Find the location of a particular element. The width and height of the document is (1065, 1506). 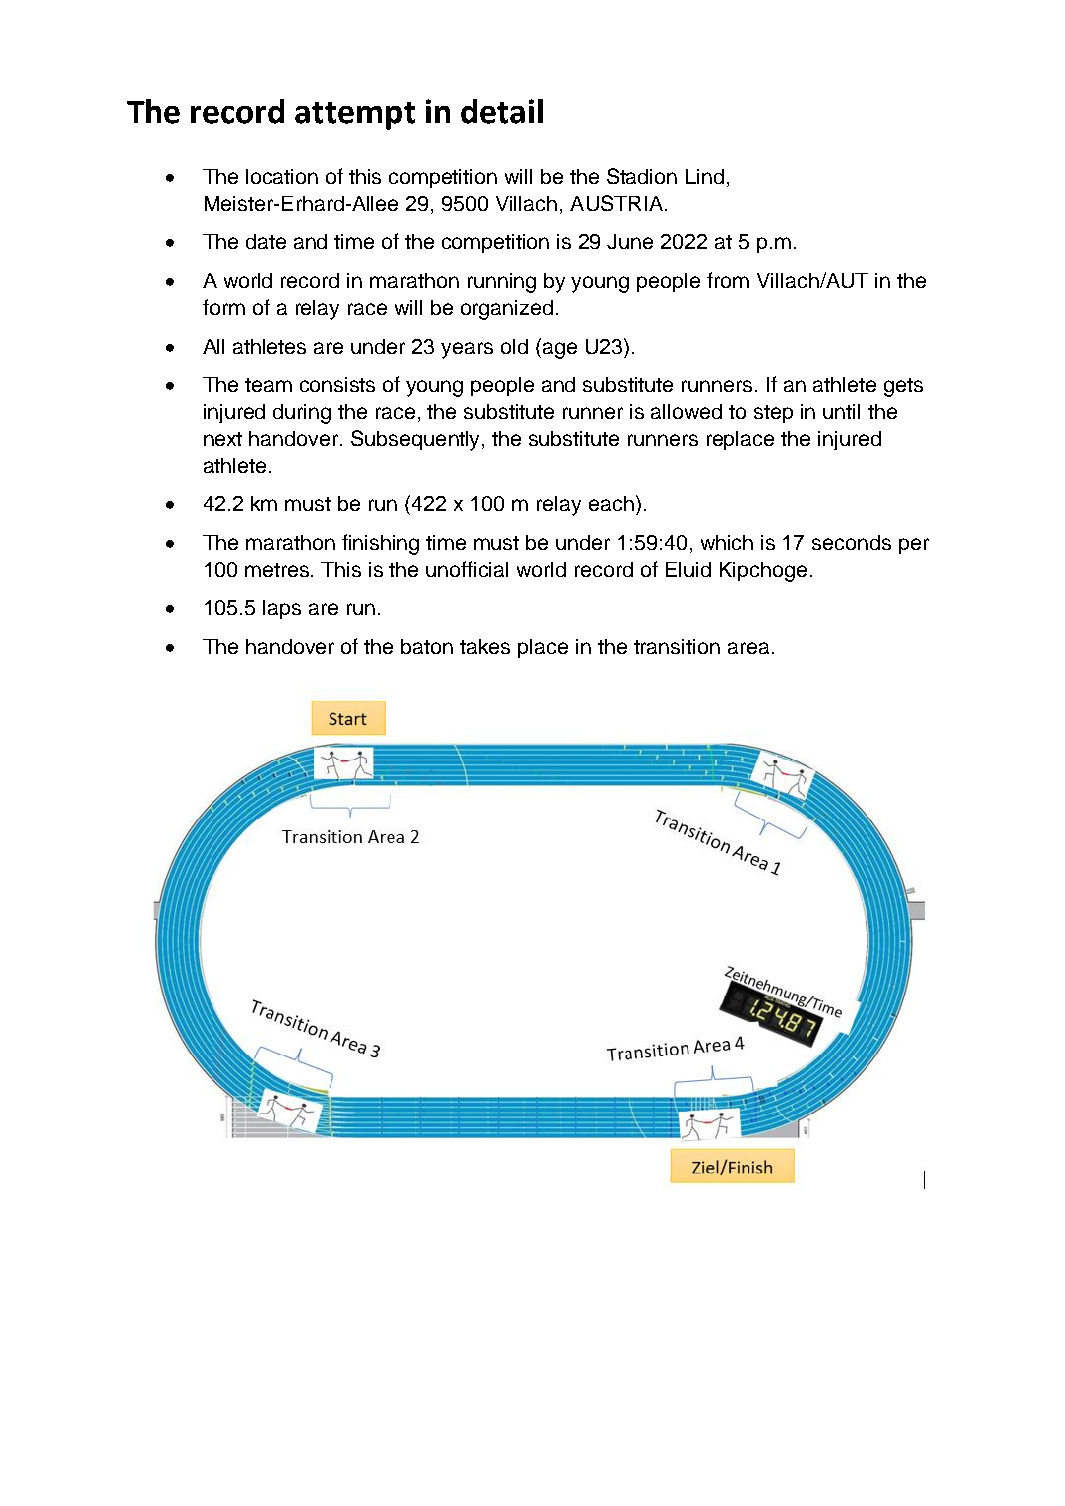

date is located at coordinates (266, 241).
